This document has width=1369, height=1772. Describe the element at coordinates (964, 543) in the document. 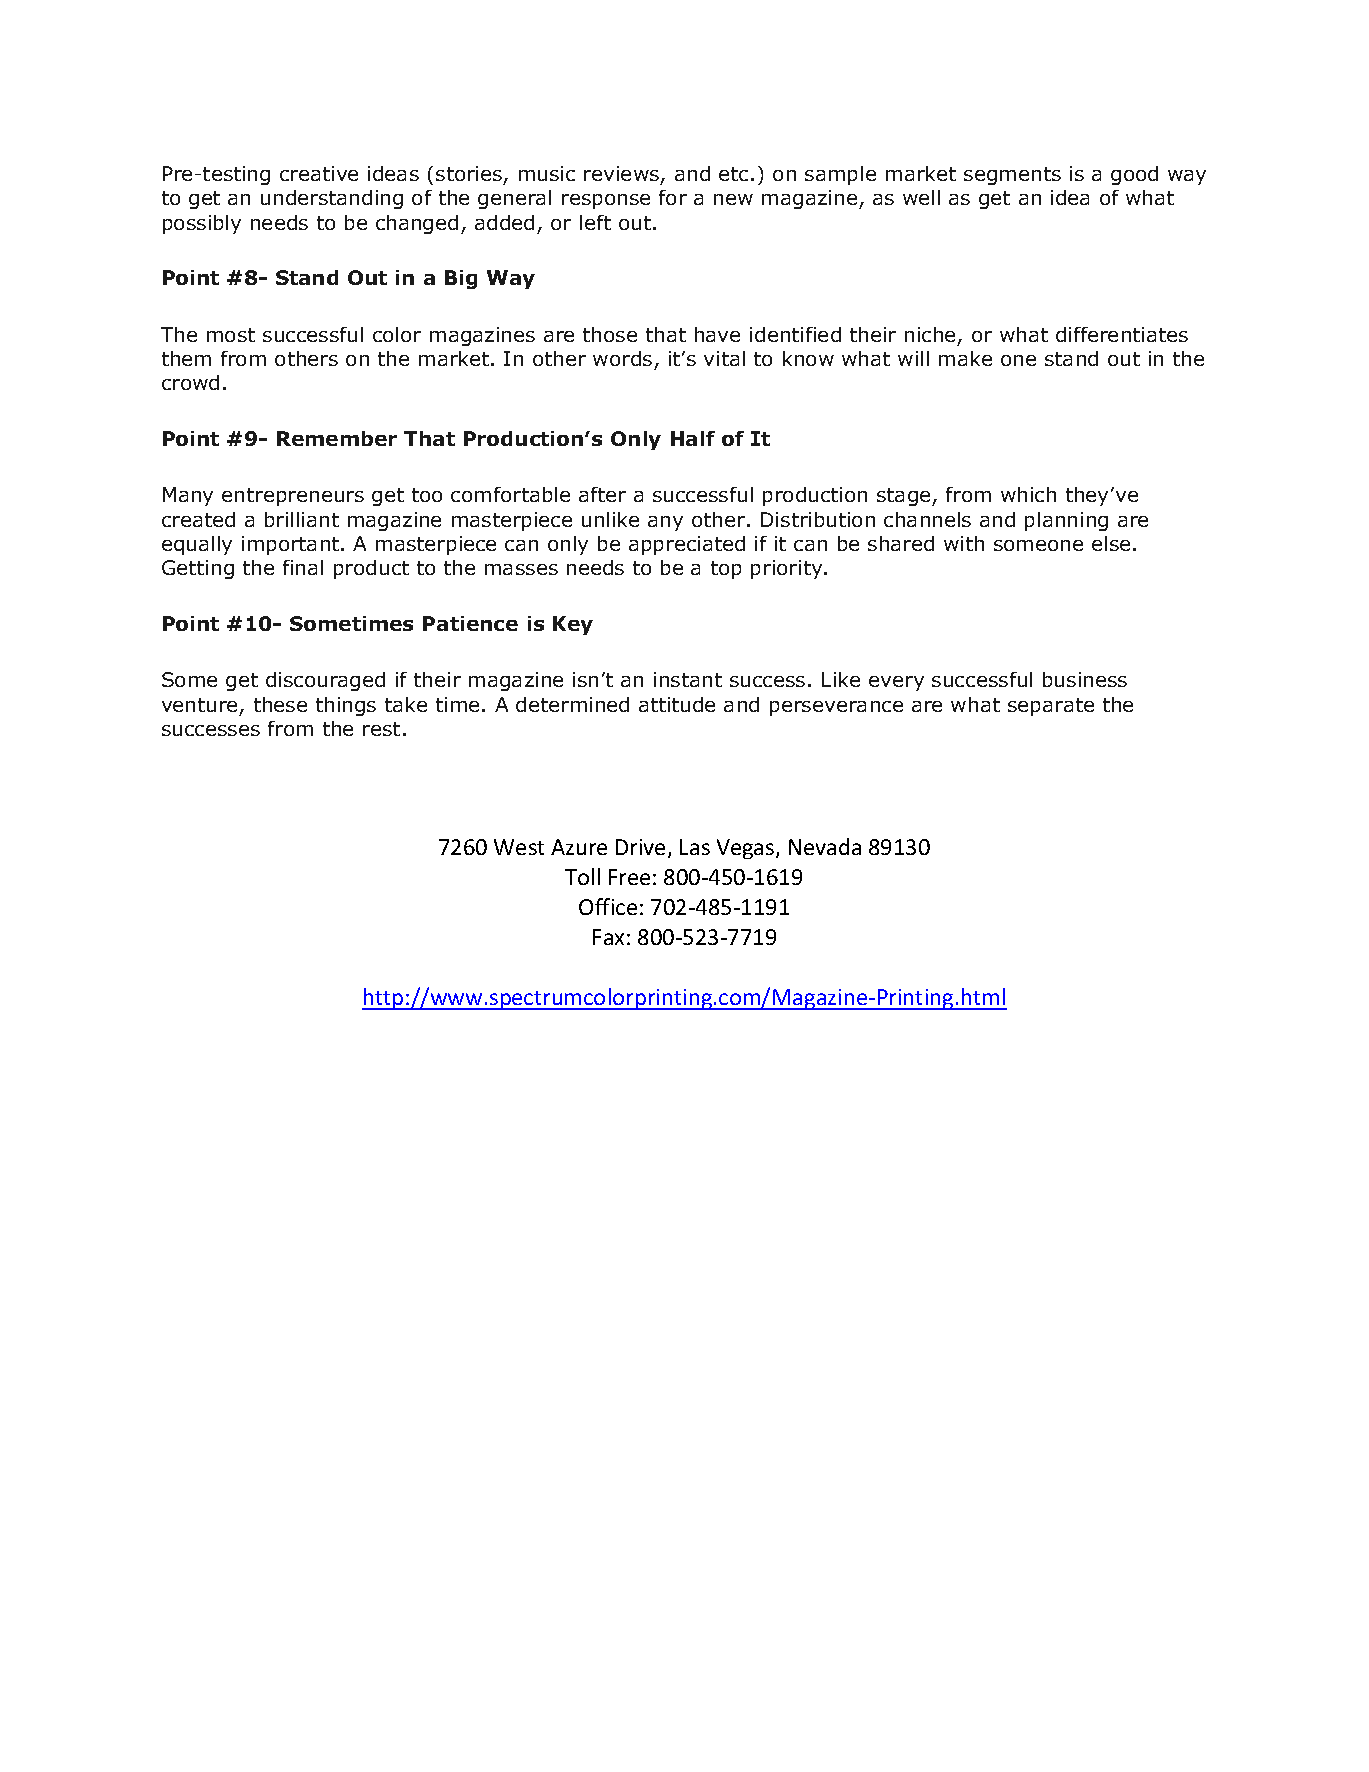

I see `with` at that location.
